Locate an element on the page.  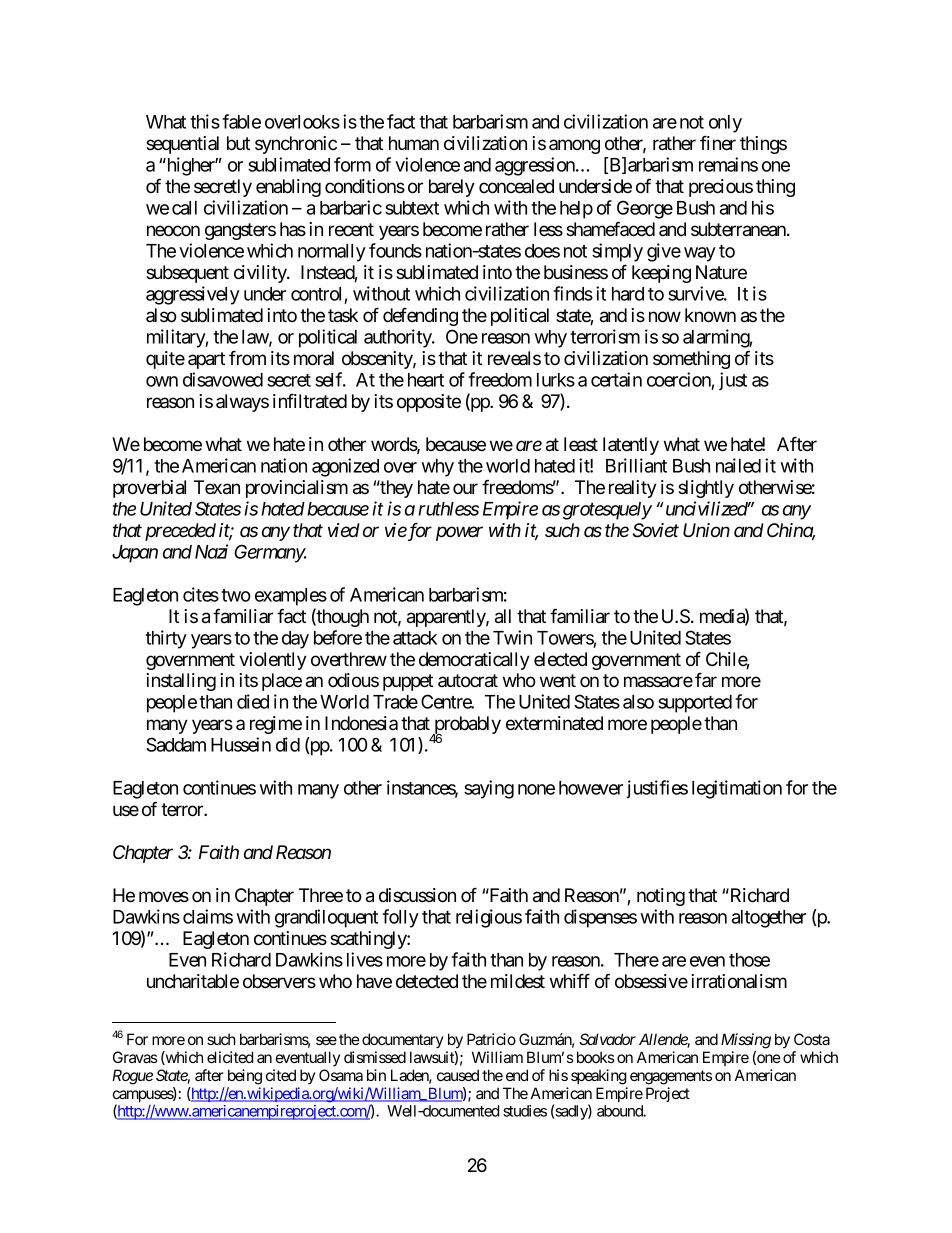
Twin is located at coordinates (512, 637).
